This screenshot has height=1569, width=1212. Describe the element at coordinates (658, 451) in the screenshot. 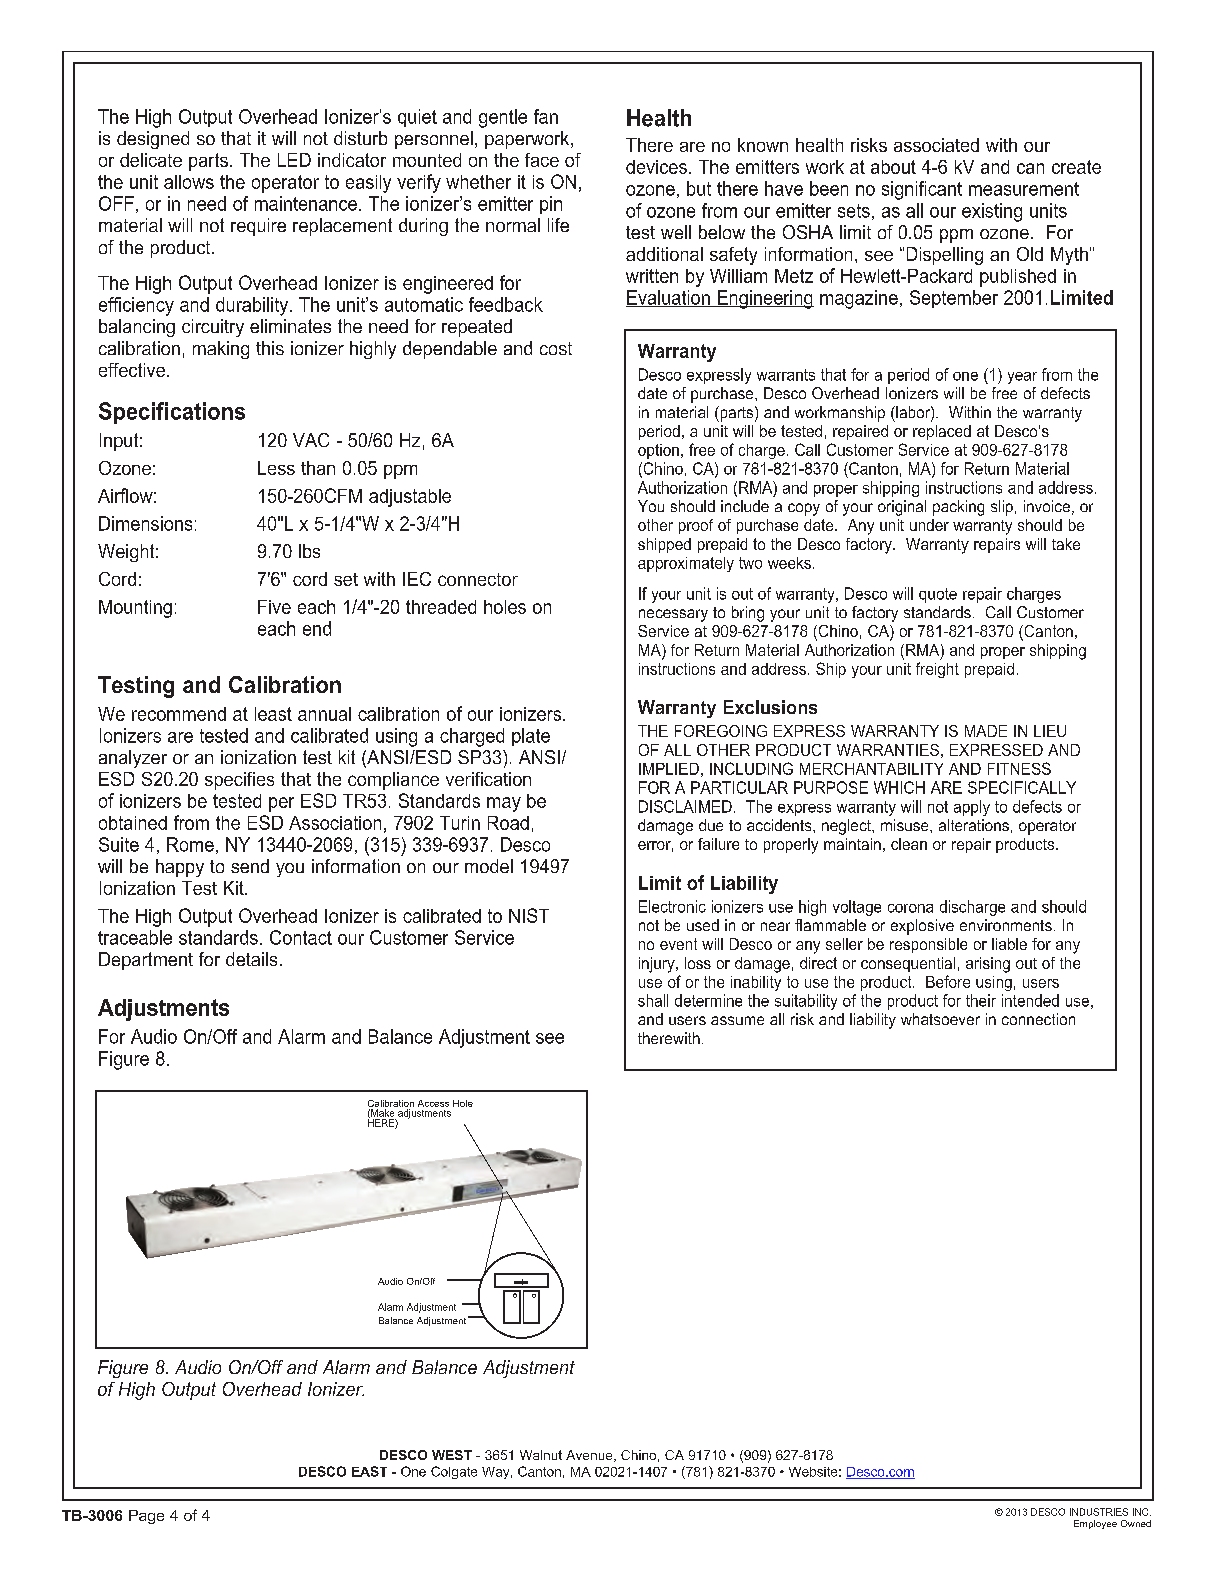

I see `option` at that location.
